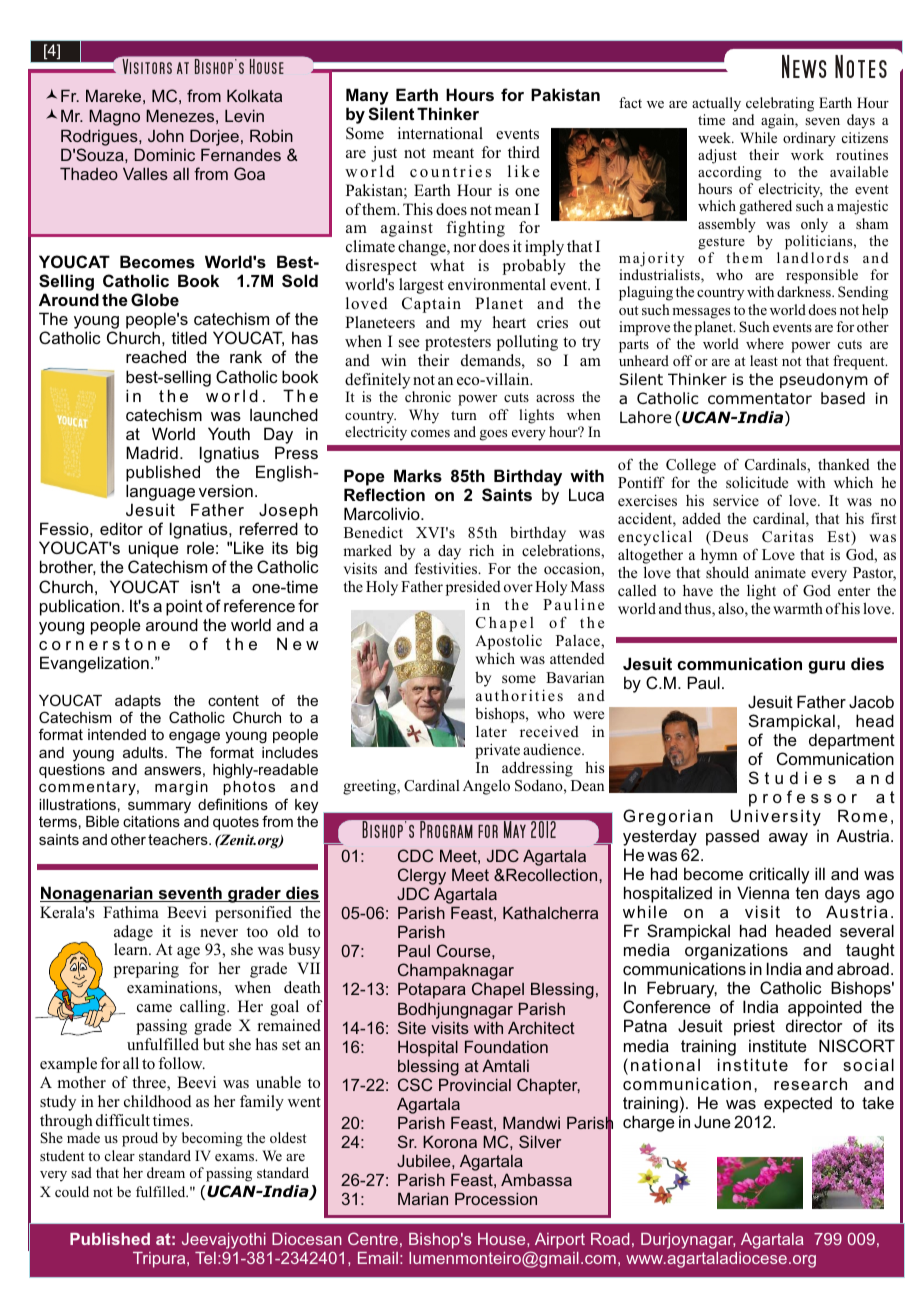 This screenshot has width=924, height=1308. What do you see at coordinates (138, 703) in the screenshot?
I see `adapts` at bounding box center [138, 703].
